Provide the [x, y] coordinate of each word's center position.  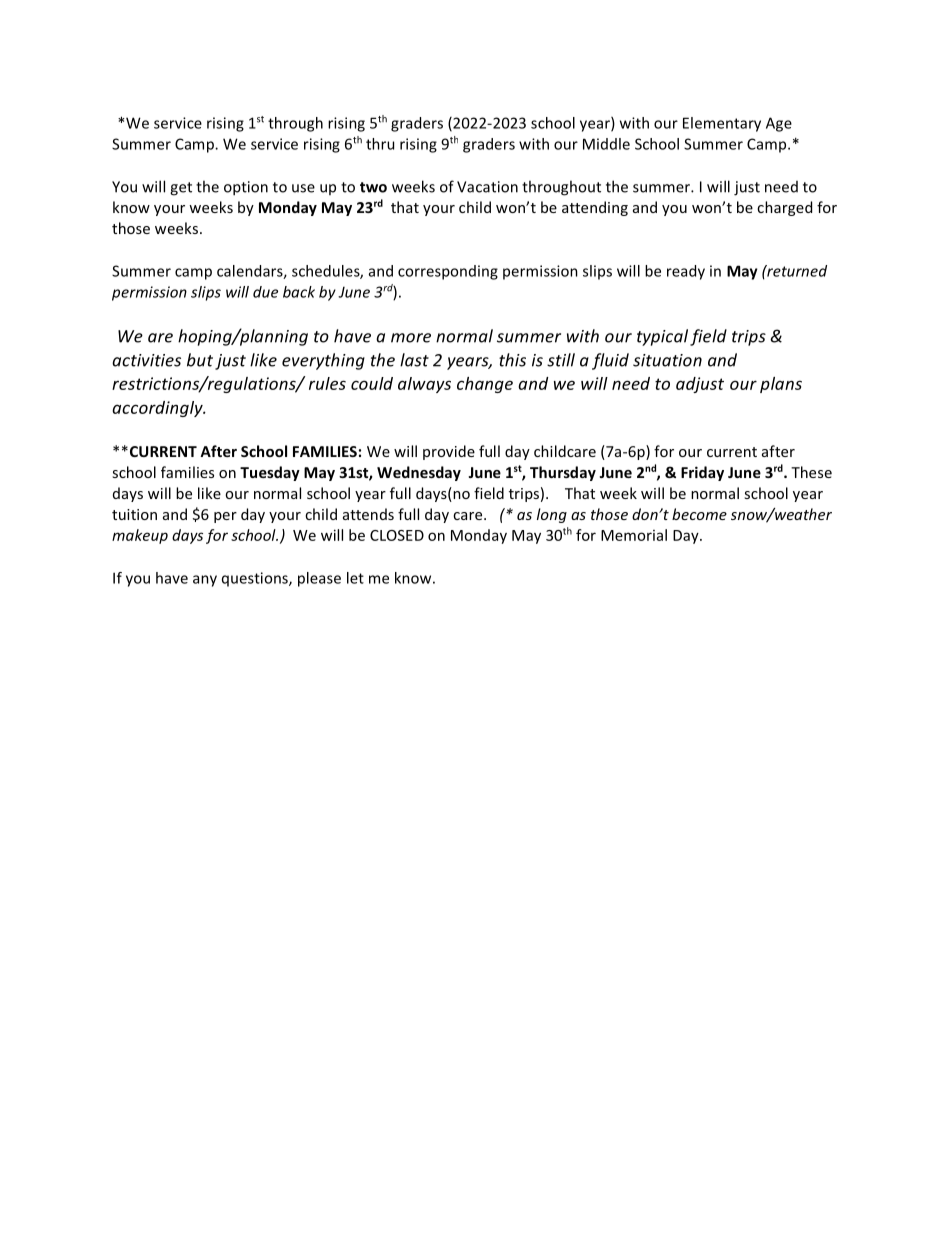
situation [667, 360]
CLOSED [397, 535]
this [512, 360]
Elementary [722, 124]
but [200, 360]
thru [380, 144]
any [205, 581]
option [246, 188]
